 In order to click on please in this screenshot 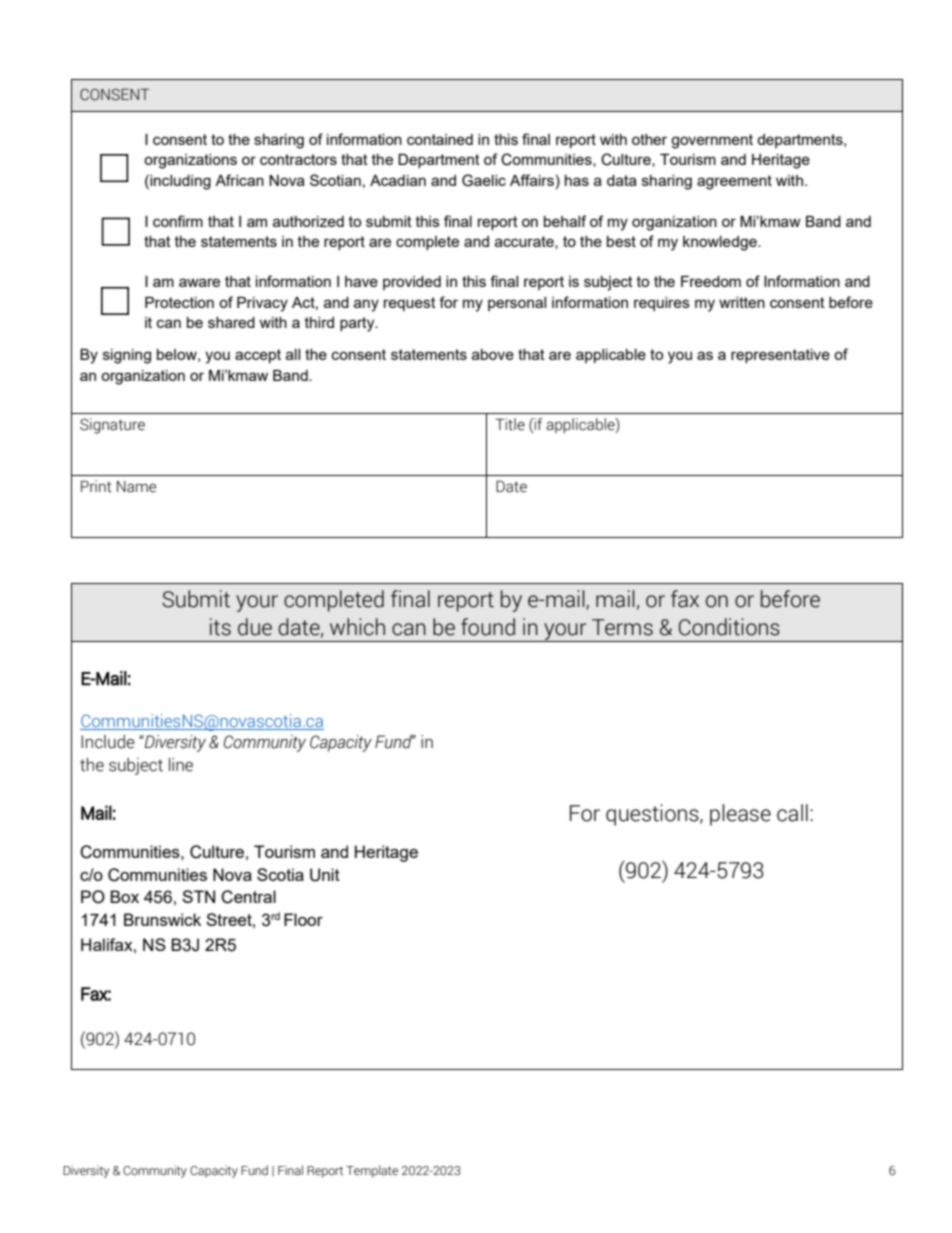, I will do `click(740, 815)`.
